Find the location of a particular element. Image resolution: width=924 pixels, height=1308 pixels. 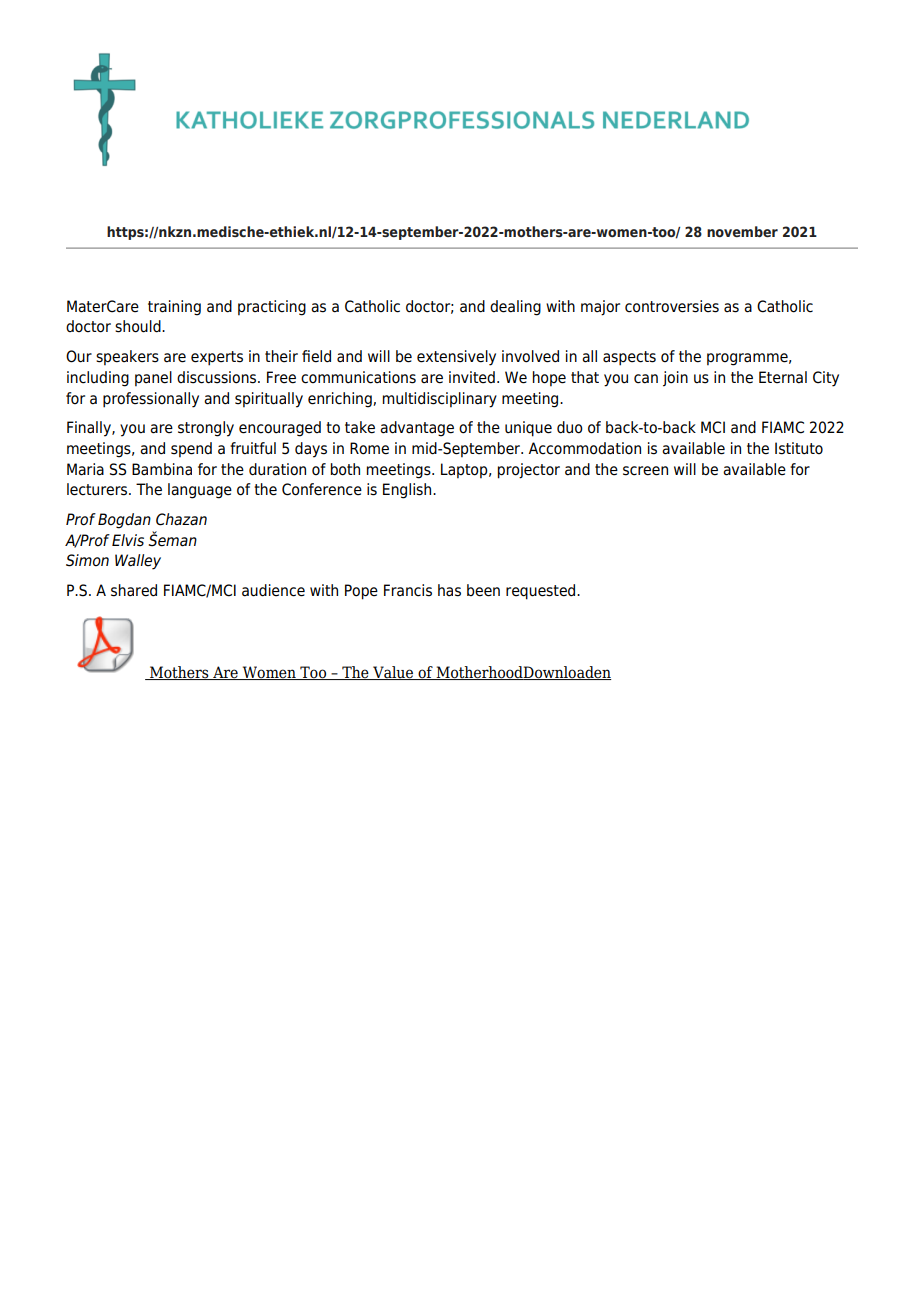

Value is located at coordinates (393, 673).
